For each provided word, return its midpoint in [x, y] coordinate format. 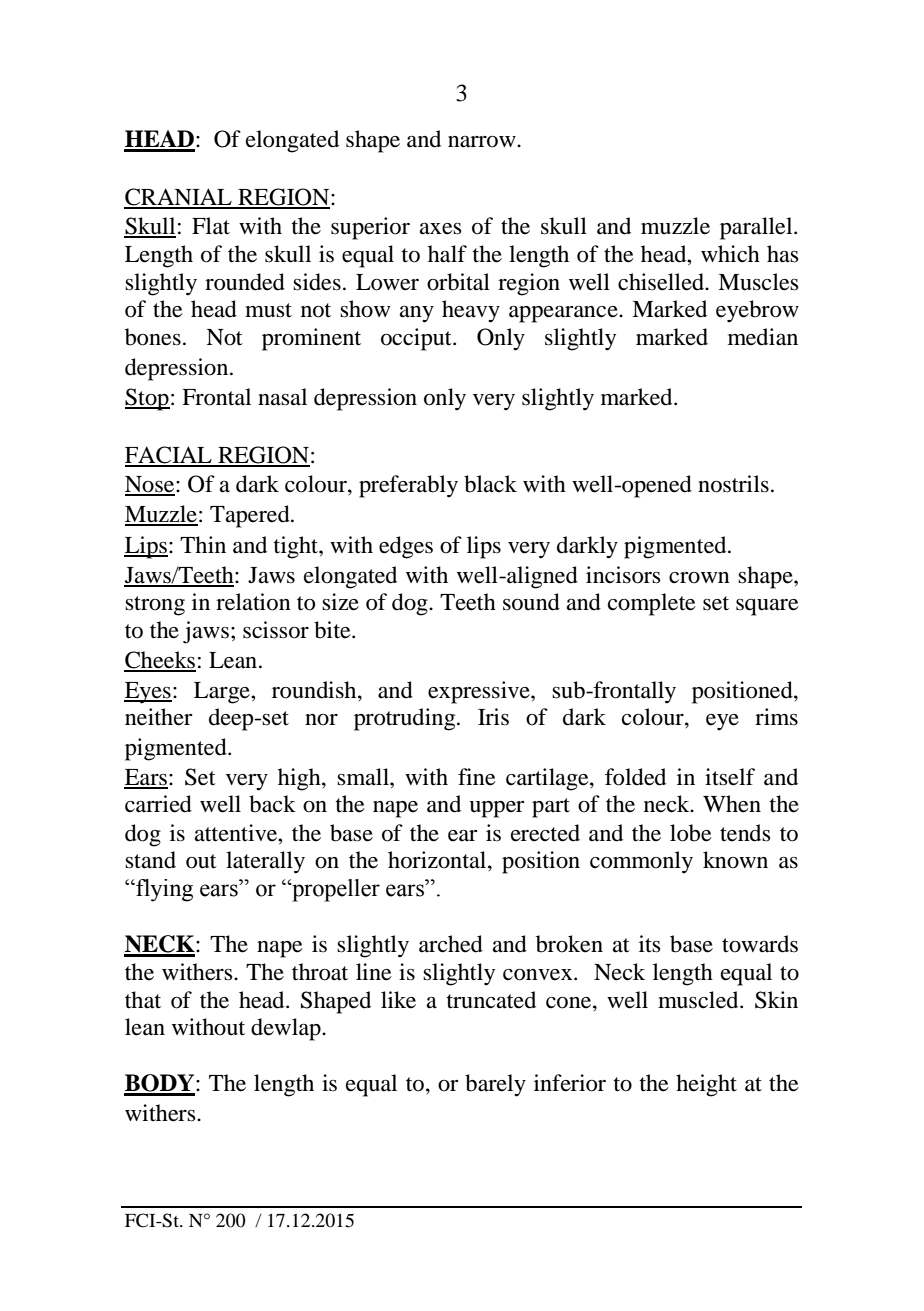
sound [531, 602]
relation [253, 602]
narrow [483, 142]
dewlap [287, 1029]
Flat [211, 226]
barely [495, 1085]
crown [699, 578]
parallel [757, 228]
